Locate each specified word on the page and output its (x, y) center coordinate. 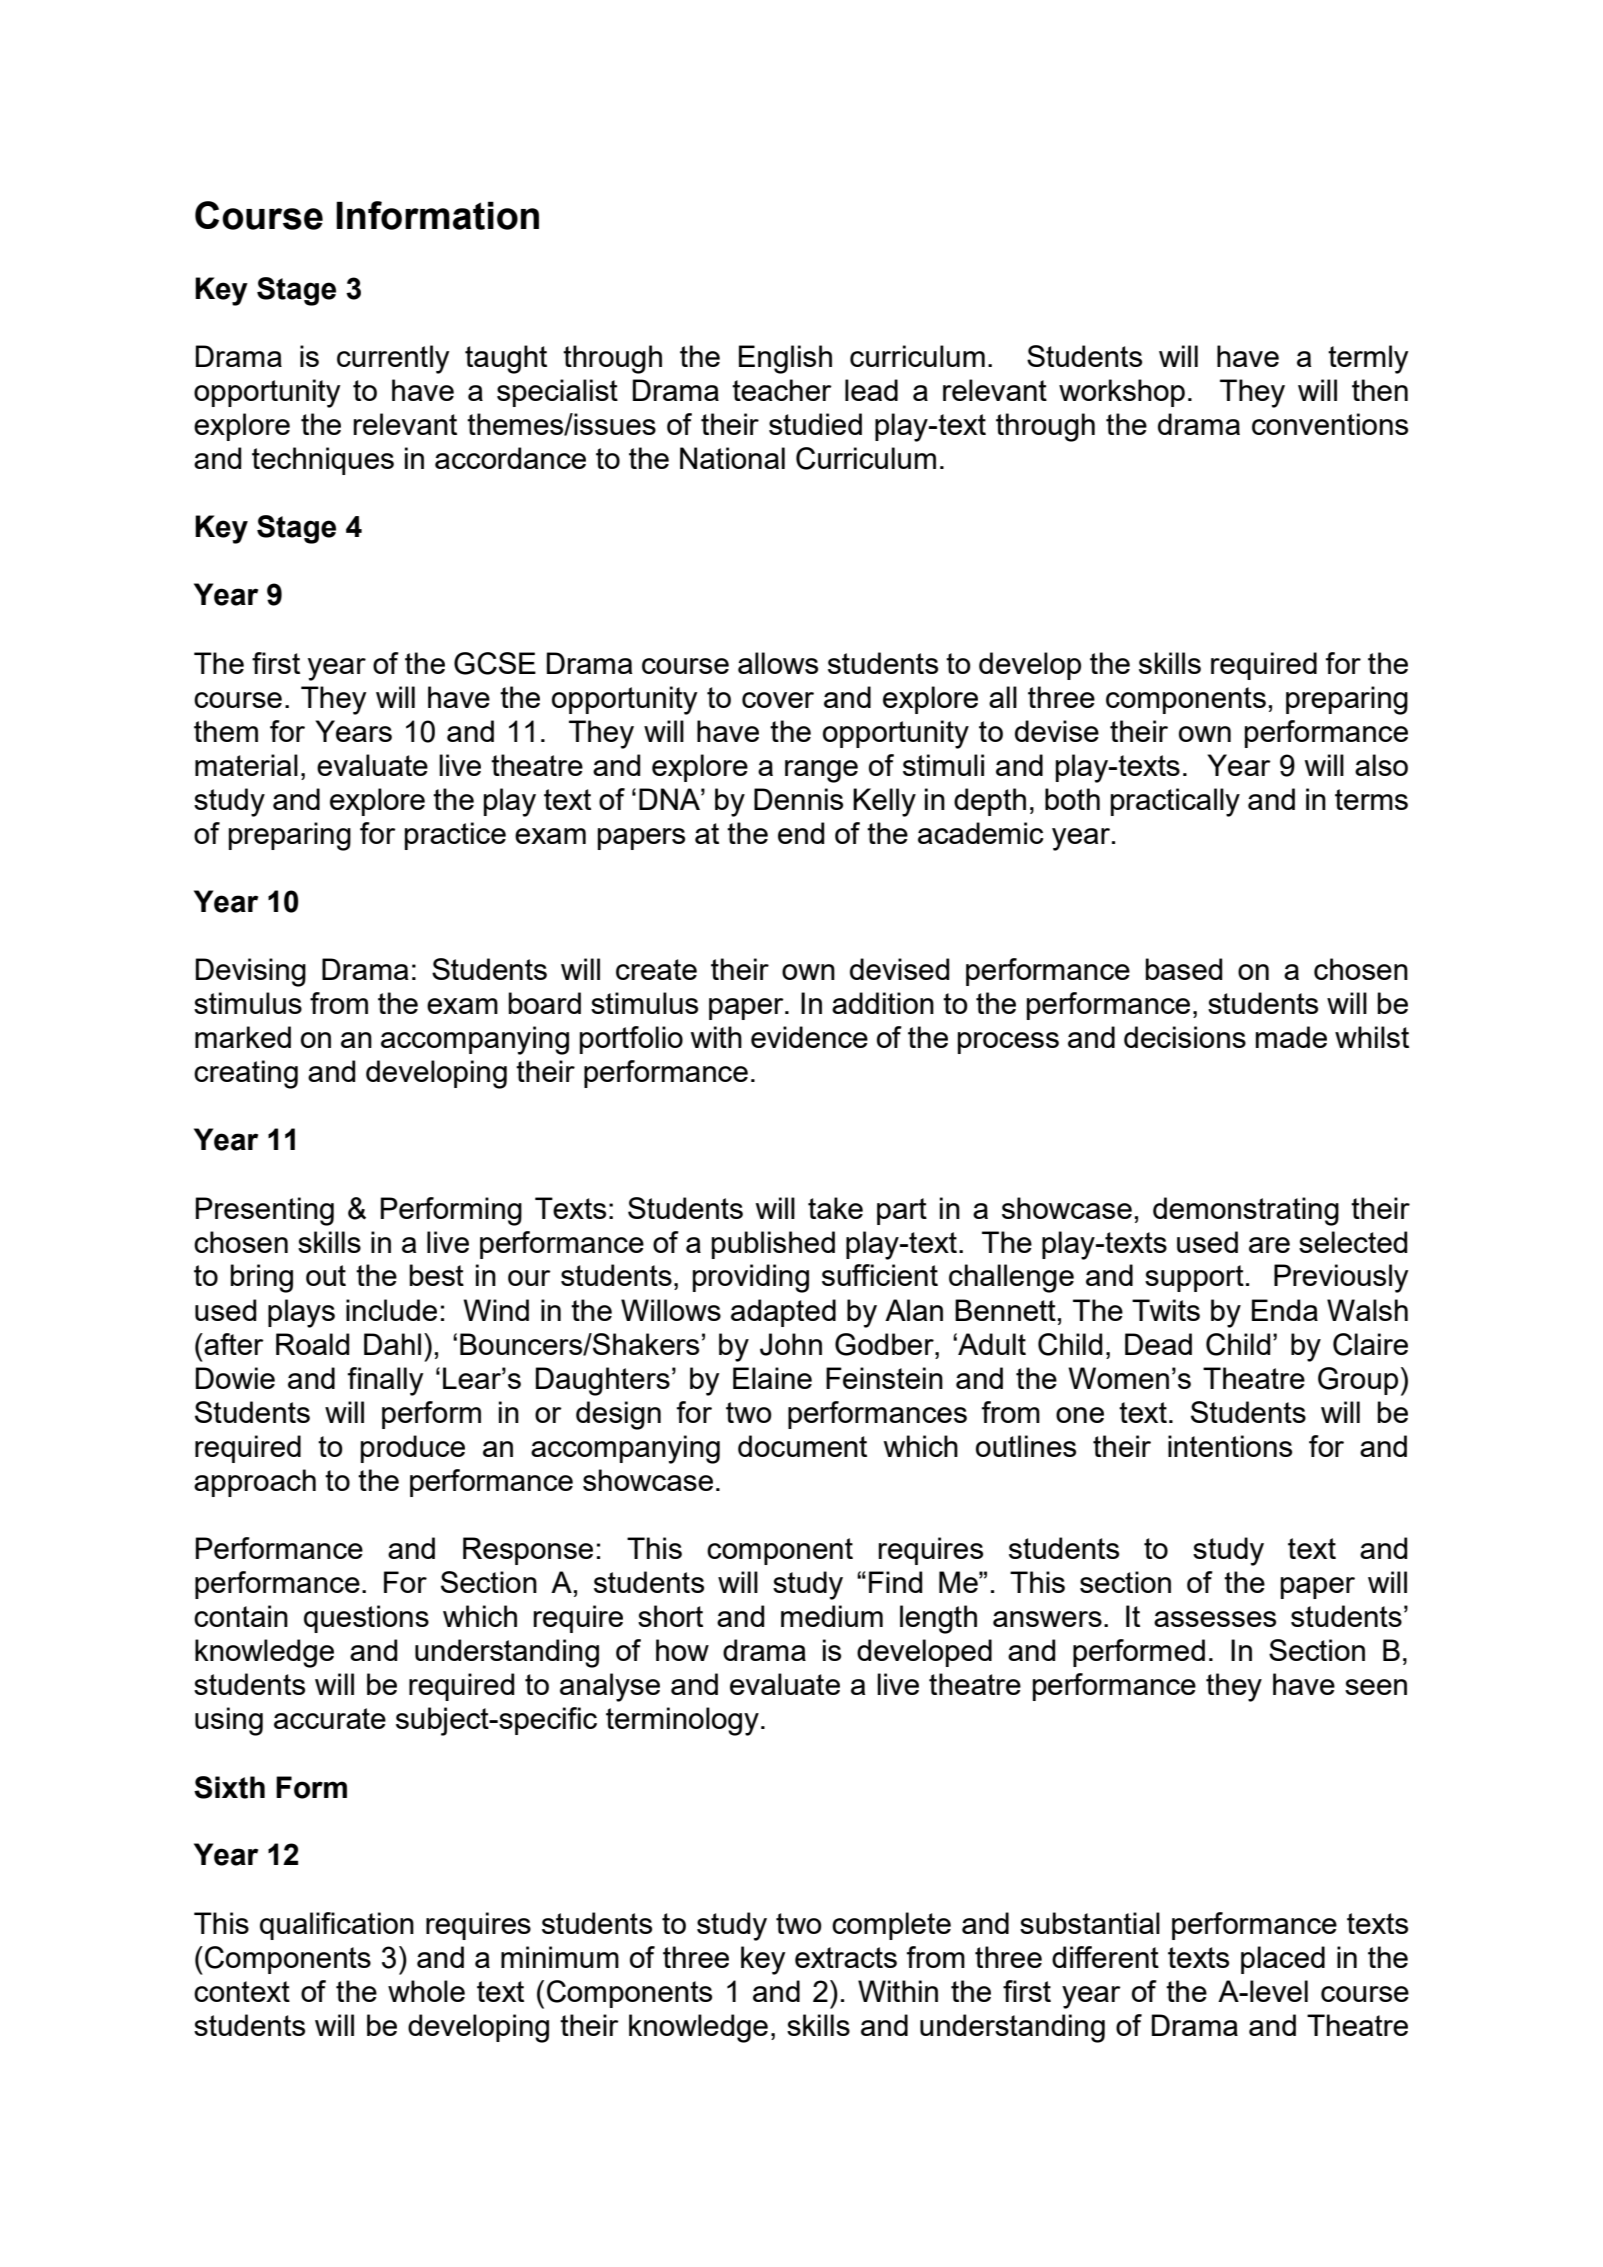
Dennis (798, 799)
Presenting (265, 1211)
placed (1283, 1960)
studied (815, 424)
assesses (1215, 1619)
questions (366, 1619)
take (835, 1208)
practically (1175, 802)
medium (832, 1616)
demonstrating (1246, 1211)
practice (455, 836)
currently (393, 359)
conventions (1330, 424)
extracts (846, 1957)
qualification (337, 1926)
